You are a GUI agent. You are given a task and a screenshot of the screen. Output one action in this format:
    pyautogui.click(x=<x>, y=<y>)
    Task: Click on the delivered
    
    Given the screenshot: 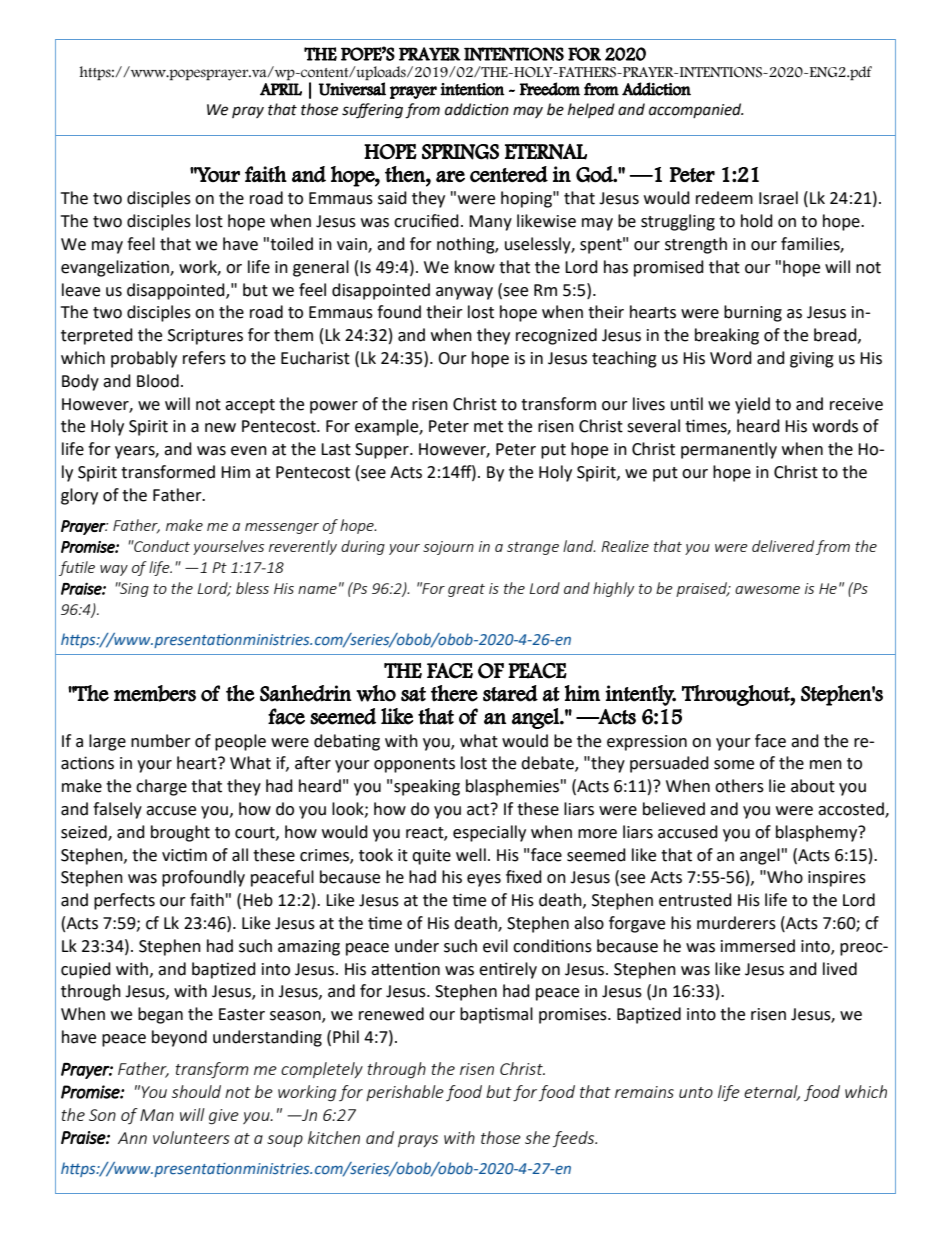 What is the action you would take?
    pyautogui.click(x=783, y=546)
